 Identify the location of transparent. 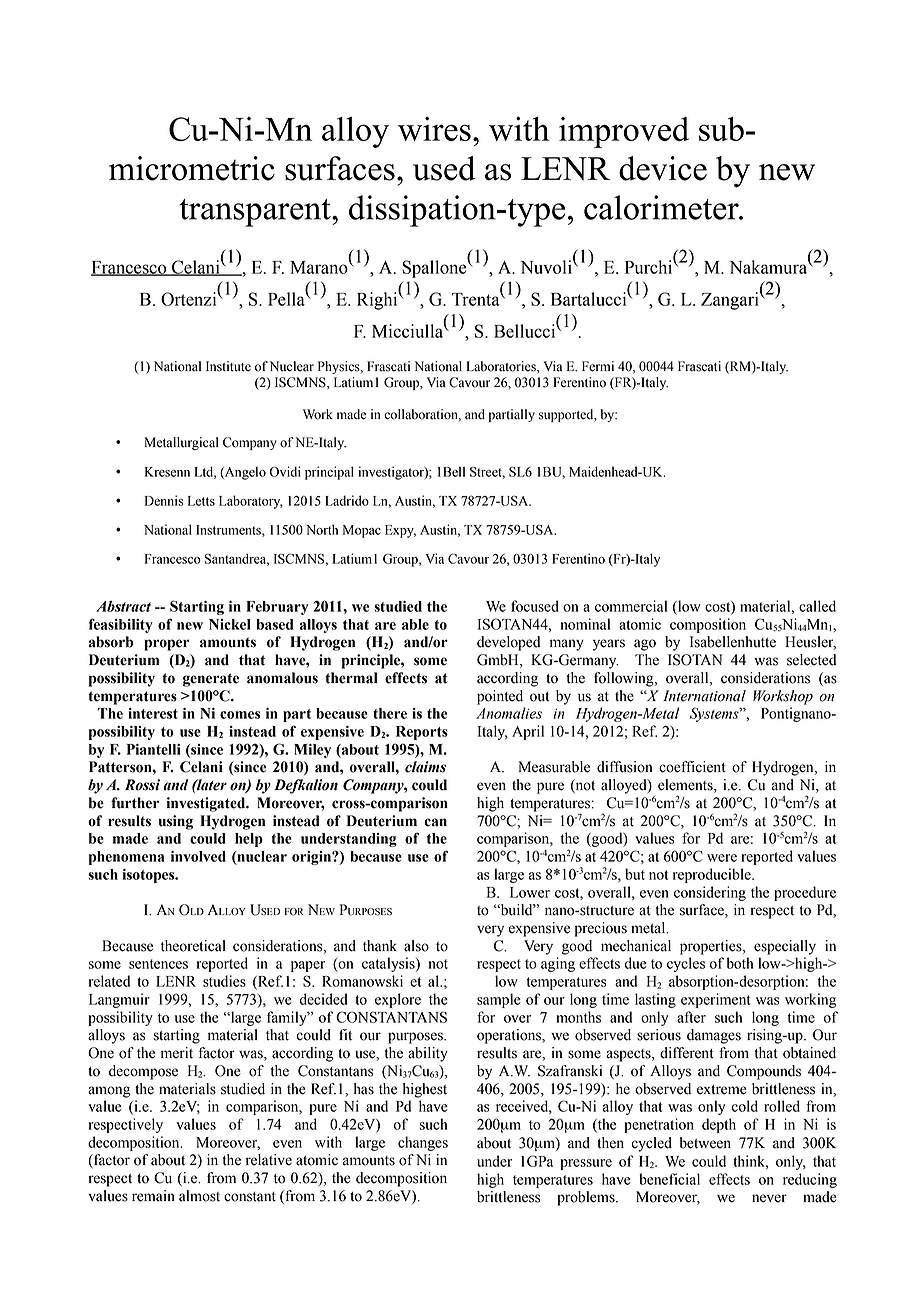
(256, 213).
